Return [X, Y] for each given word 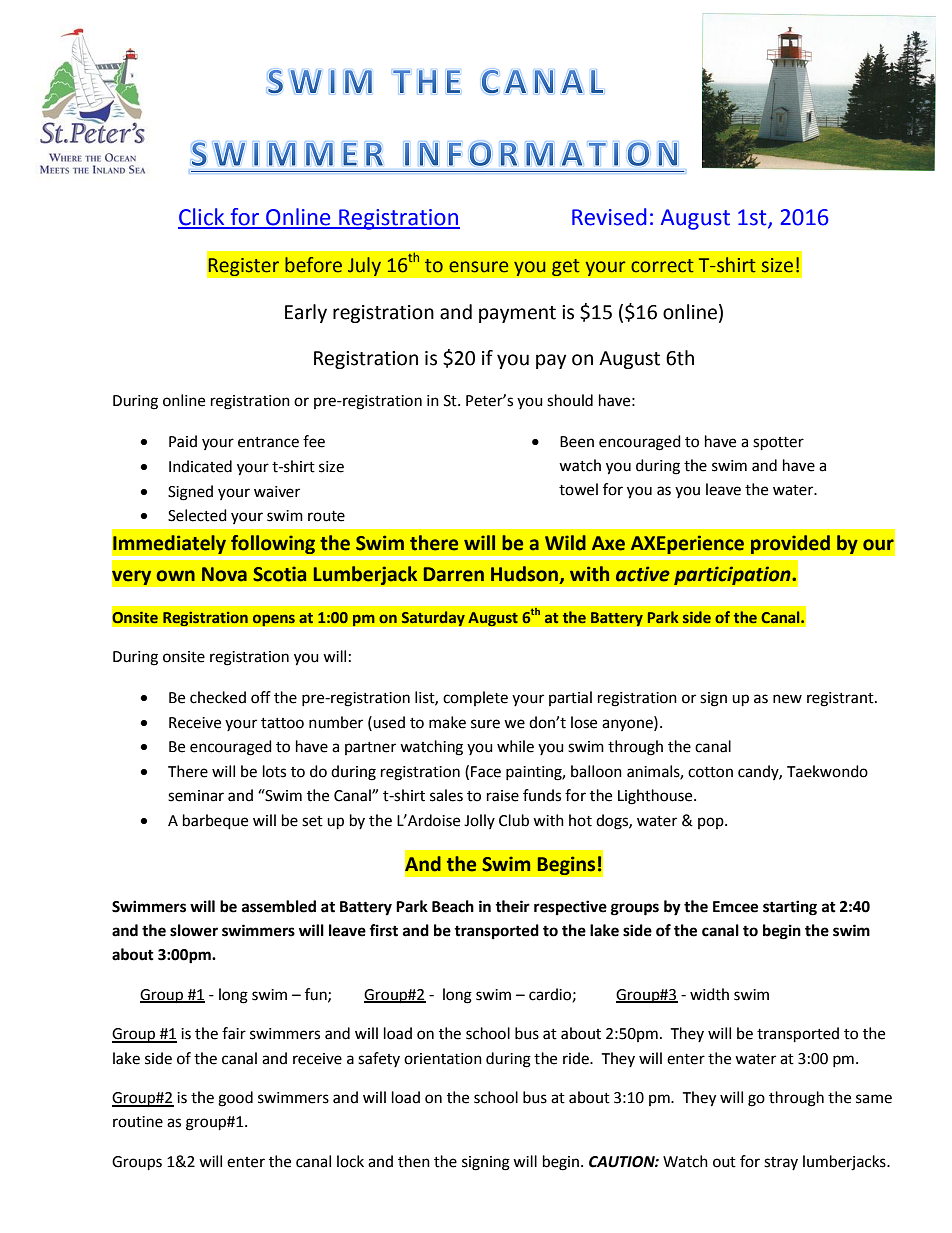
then [414, 1161]
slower [194, 930]
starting [790, 908]
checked [218, 697]
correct [662, 266]
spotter [778, 444]
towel [578, 489]
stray [781, 1163]
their [512, 906]
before [313, 265]
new [787, 699]
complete [475, 698]
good [235, 1099]
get [565, 268]
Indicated [200, 466]
